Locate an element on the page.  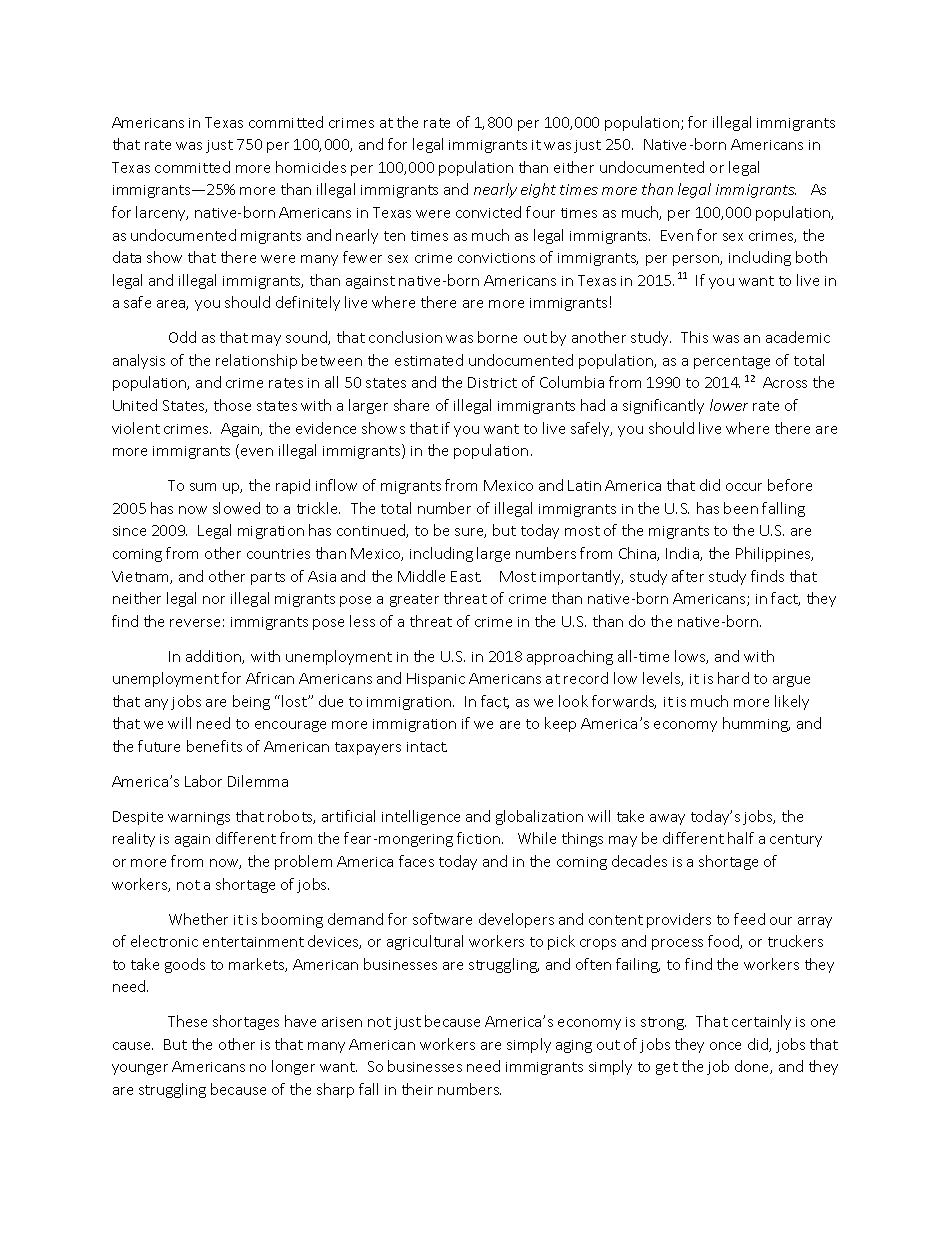
hard is located at coordinates (733, 678).
